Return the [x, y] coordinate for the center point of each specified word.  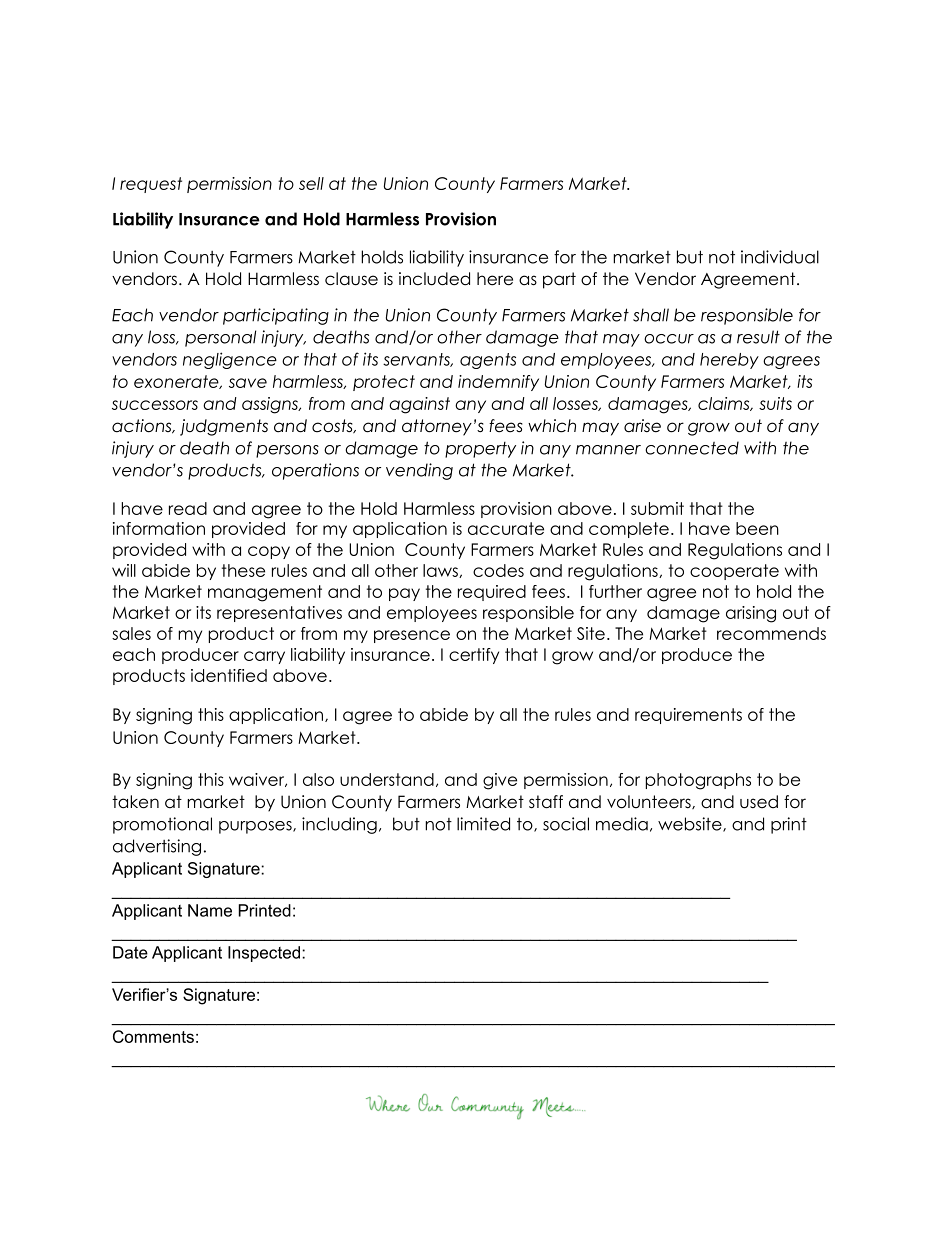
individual [780, 257]
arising [751, 614]
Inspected [264, 954]
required [492, 593]
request [151, 185]
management [265, 593]
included [434, 279]
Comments [153, 1036]
